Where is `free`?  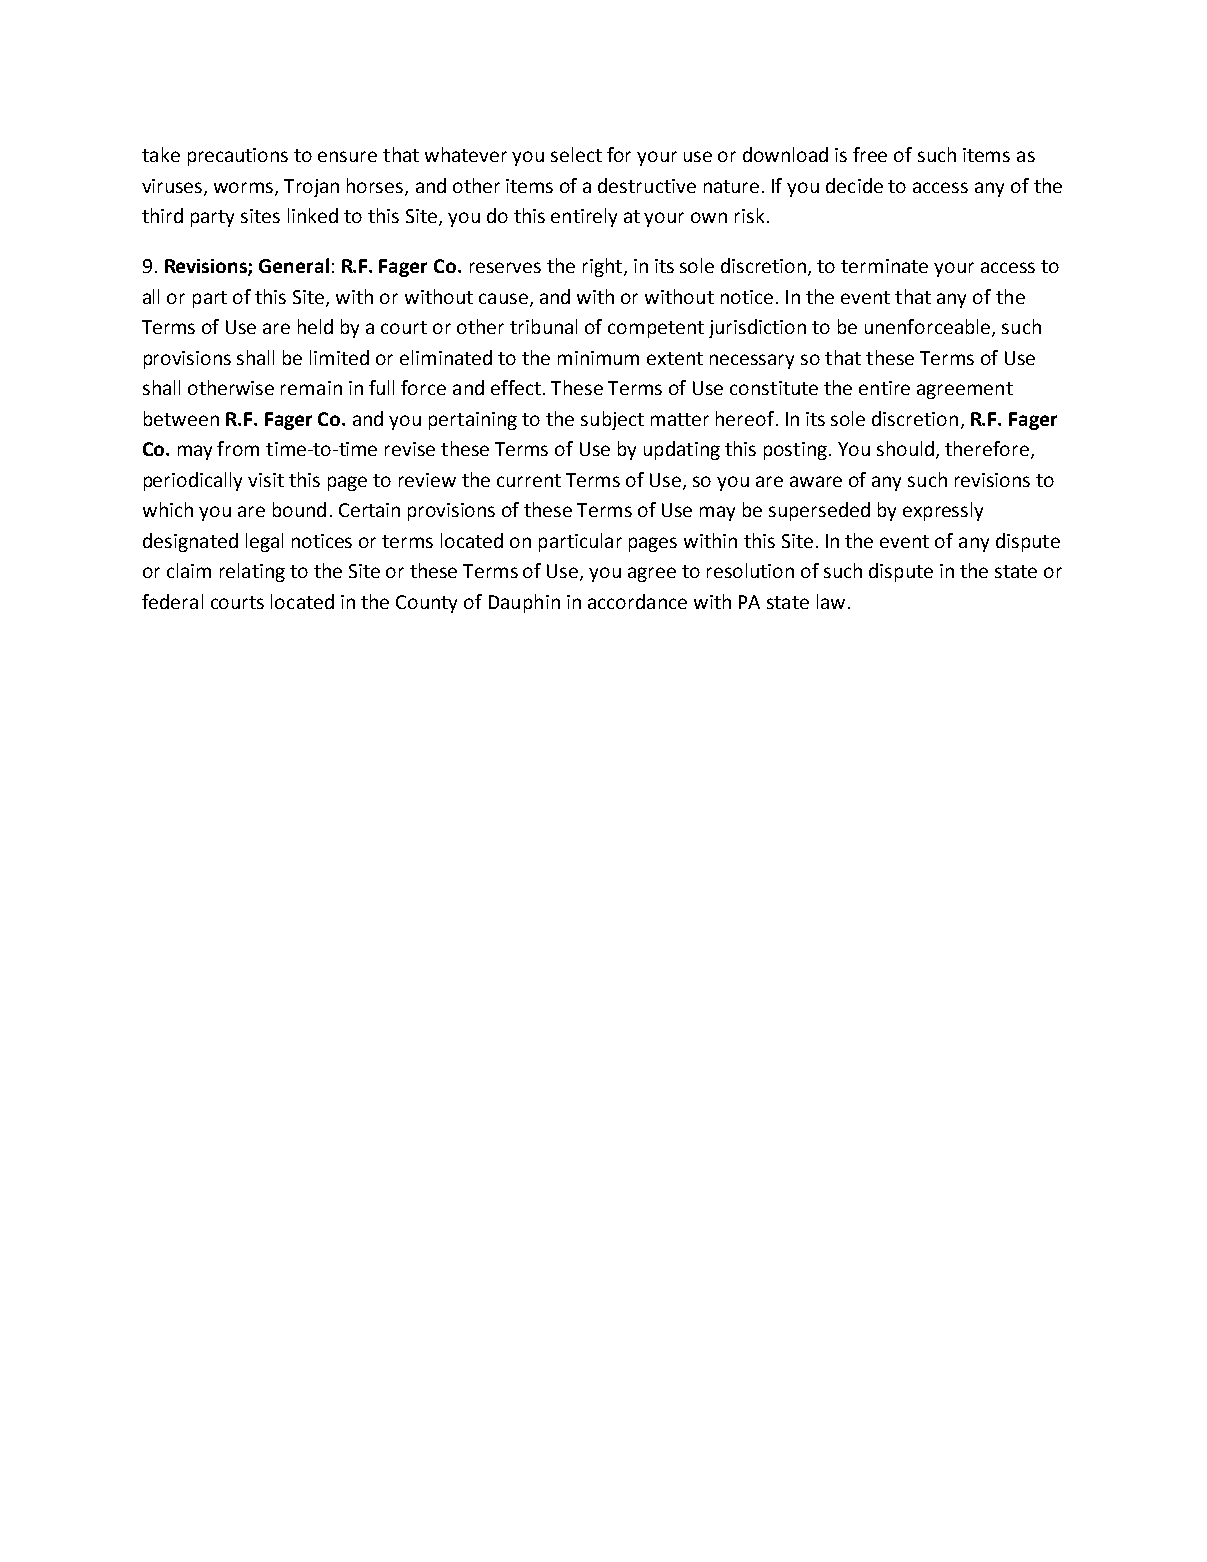 free is located at coordinates (870, 154).
